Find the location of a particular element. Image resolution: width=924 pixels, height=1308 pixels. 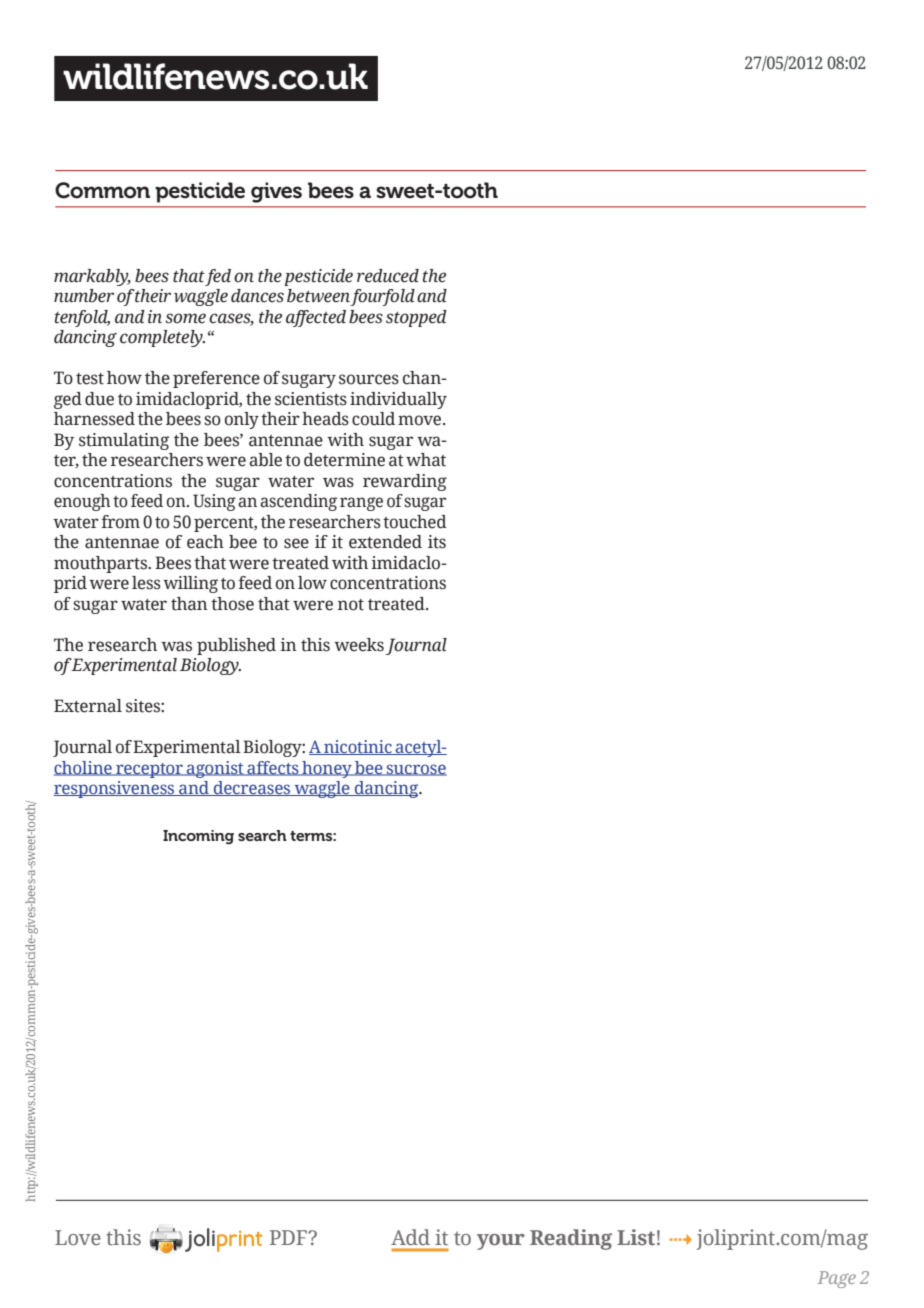

PDF is located at coordinates (290, 1237).
